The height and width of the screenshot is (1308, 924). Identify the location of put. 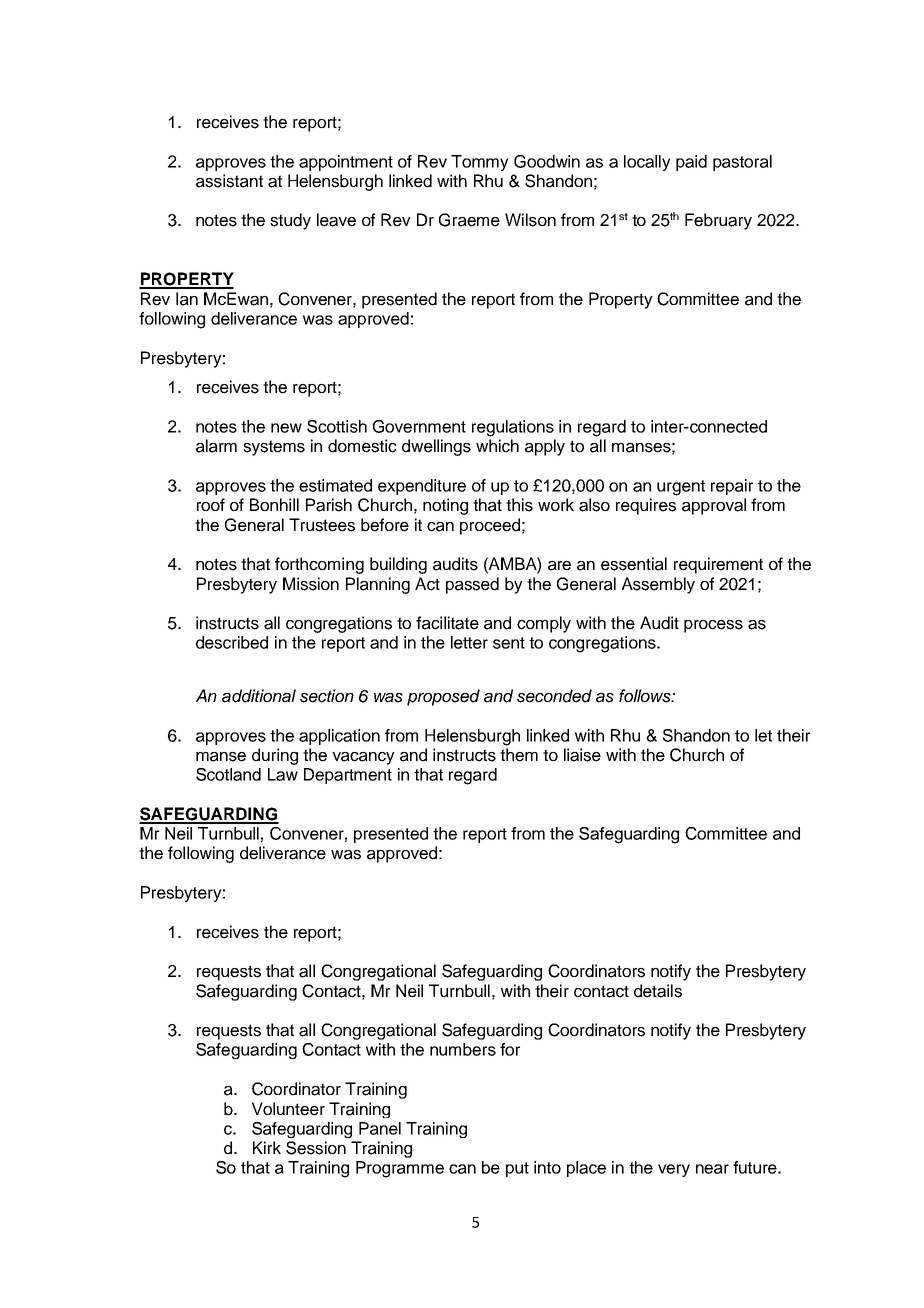
(517, 1169).
